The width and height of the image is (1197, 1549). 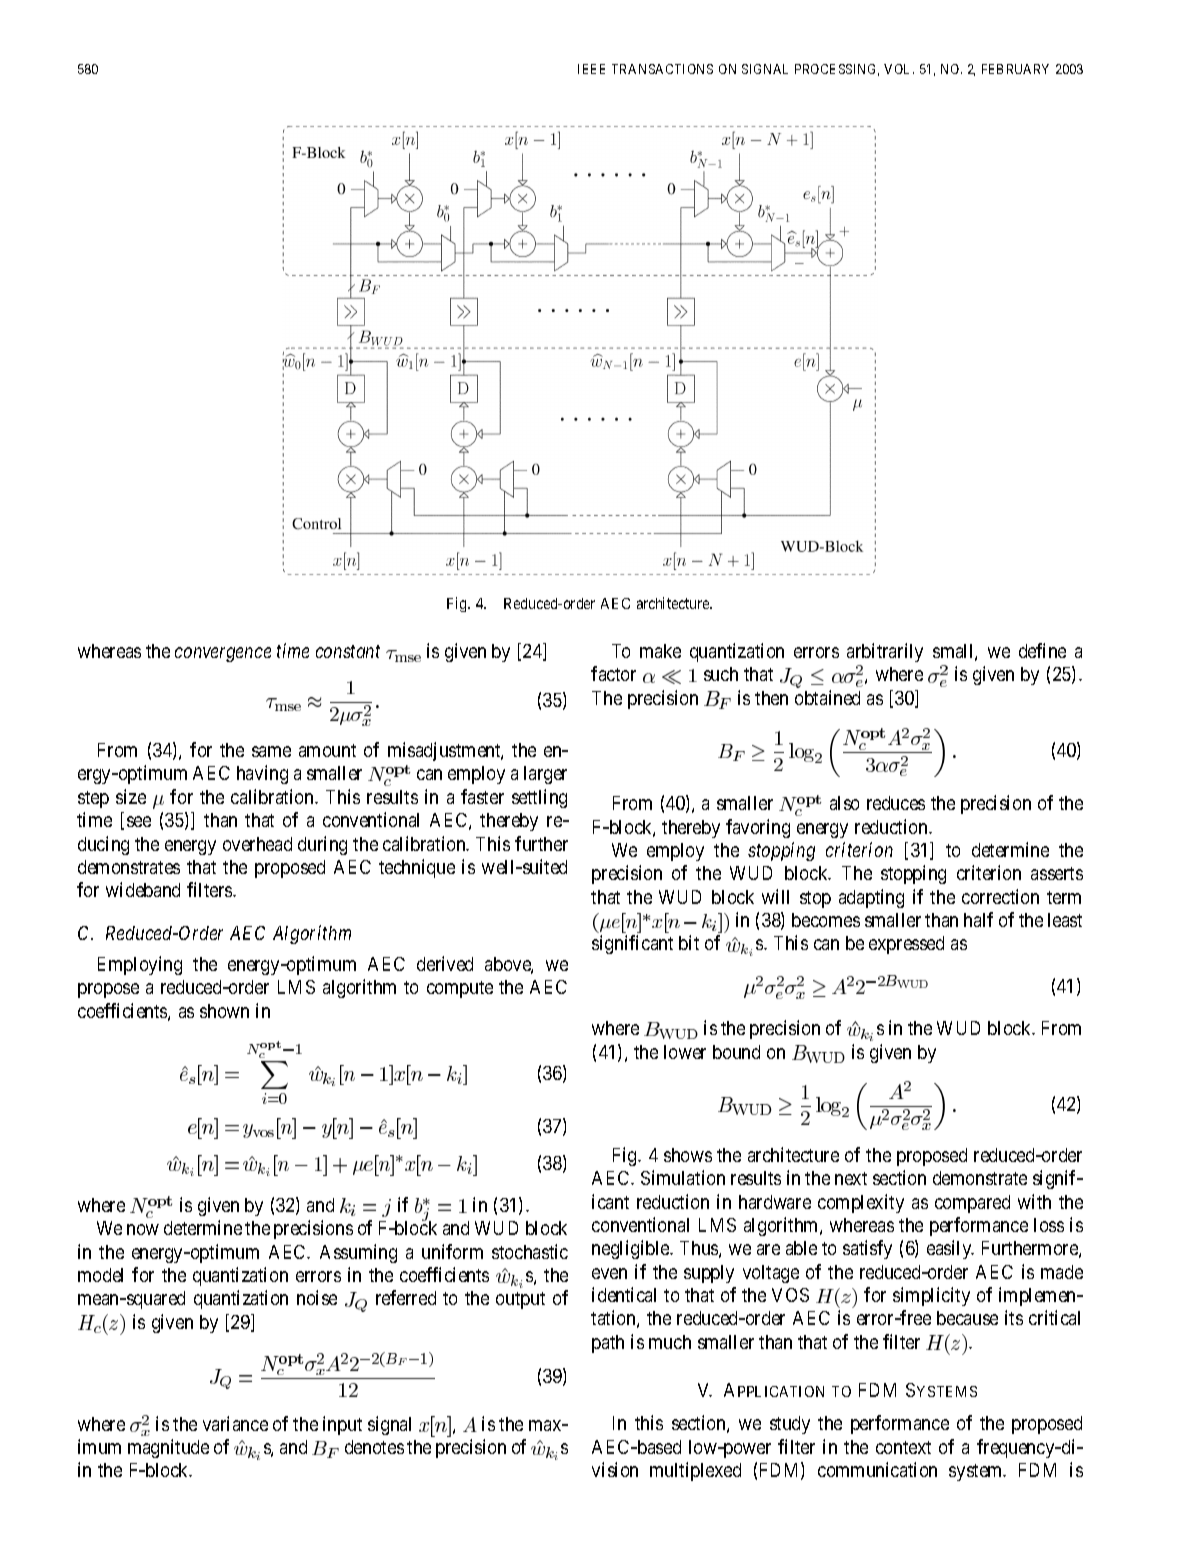 What do you see at coordinates (662, 69) in the image?
I see `TRANSACTIONS` at bounding box center [662, 69].
